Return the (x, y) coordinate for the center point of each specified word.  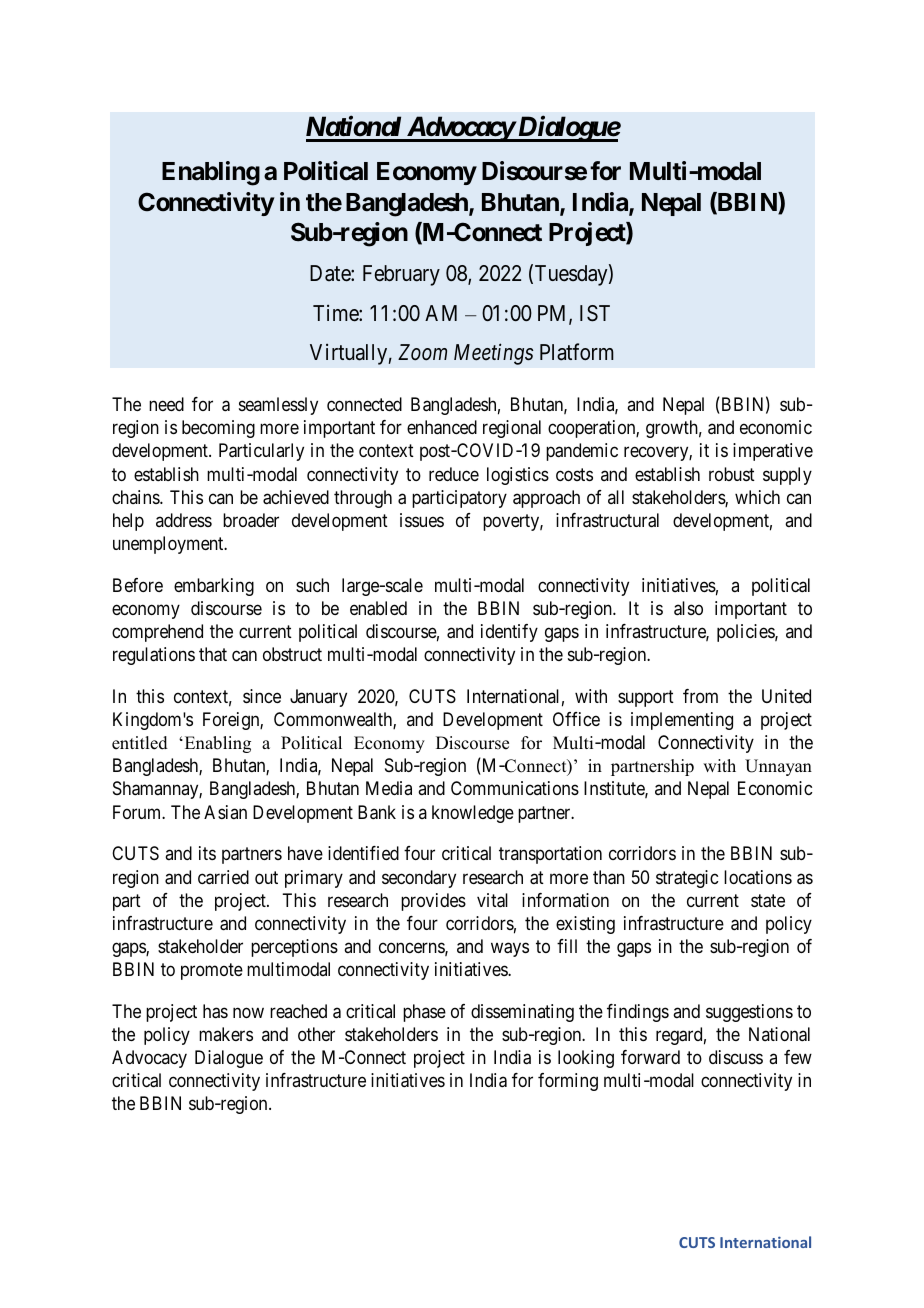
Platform (577, 352)
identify (509, 633)
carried (223, 877)
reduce (454, 474)
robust (732, 474)
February (401, 275)
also (688, 608)
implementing (682, 721)
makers (226, 1034)
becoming (218, 429)
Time (336, 313)
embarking (214, 587)
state (768, 901)
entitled (140, 743)
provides (433, 902)
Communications (515, 788)
